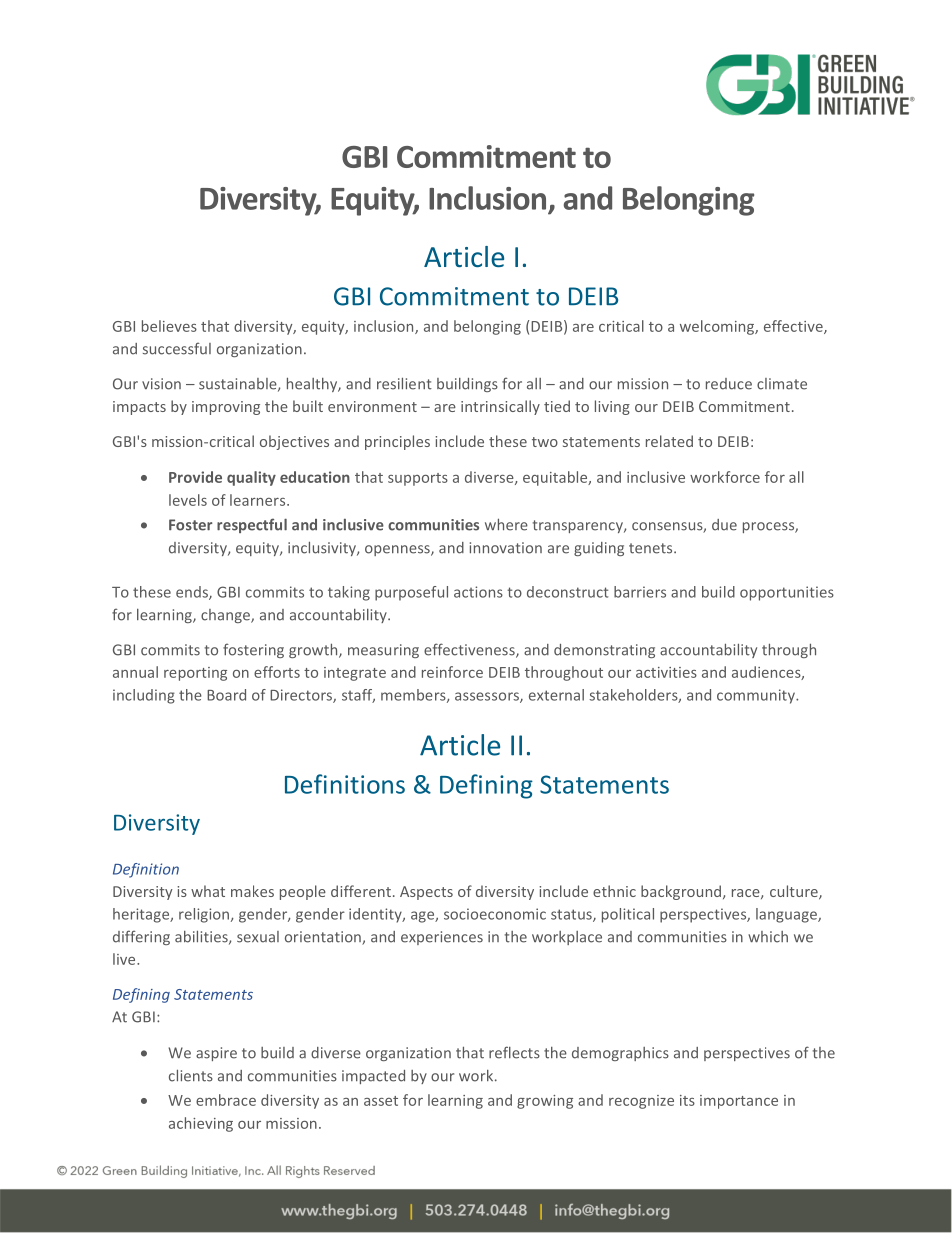 Image resolution: width=952 pixels, height=1233 pixels. What do you see at coordinates (201, 1124) in the image?
I see `achieving` at bounding box center [201, 1124].
